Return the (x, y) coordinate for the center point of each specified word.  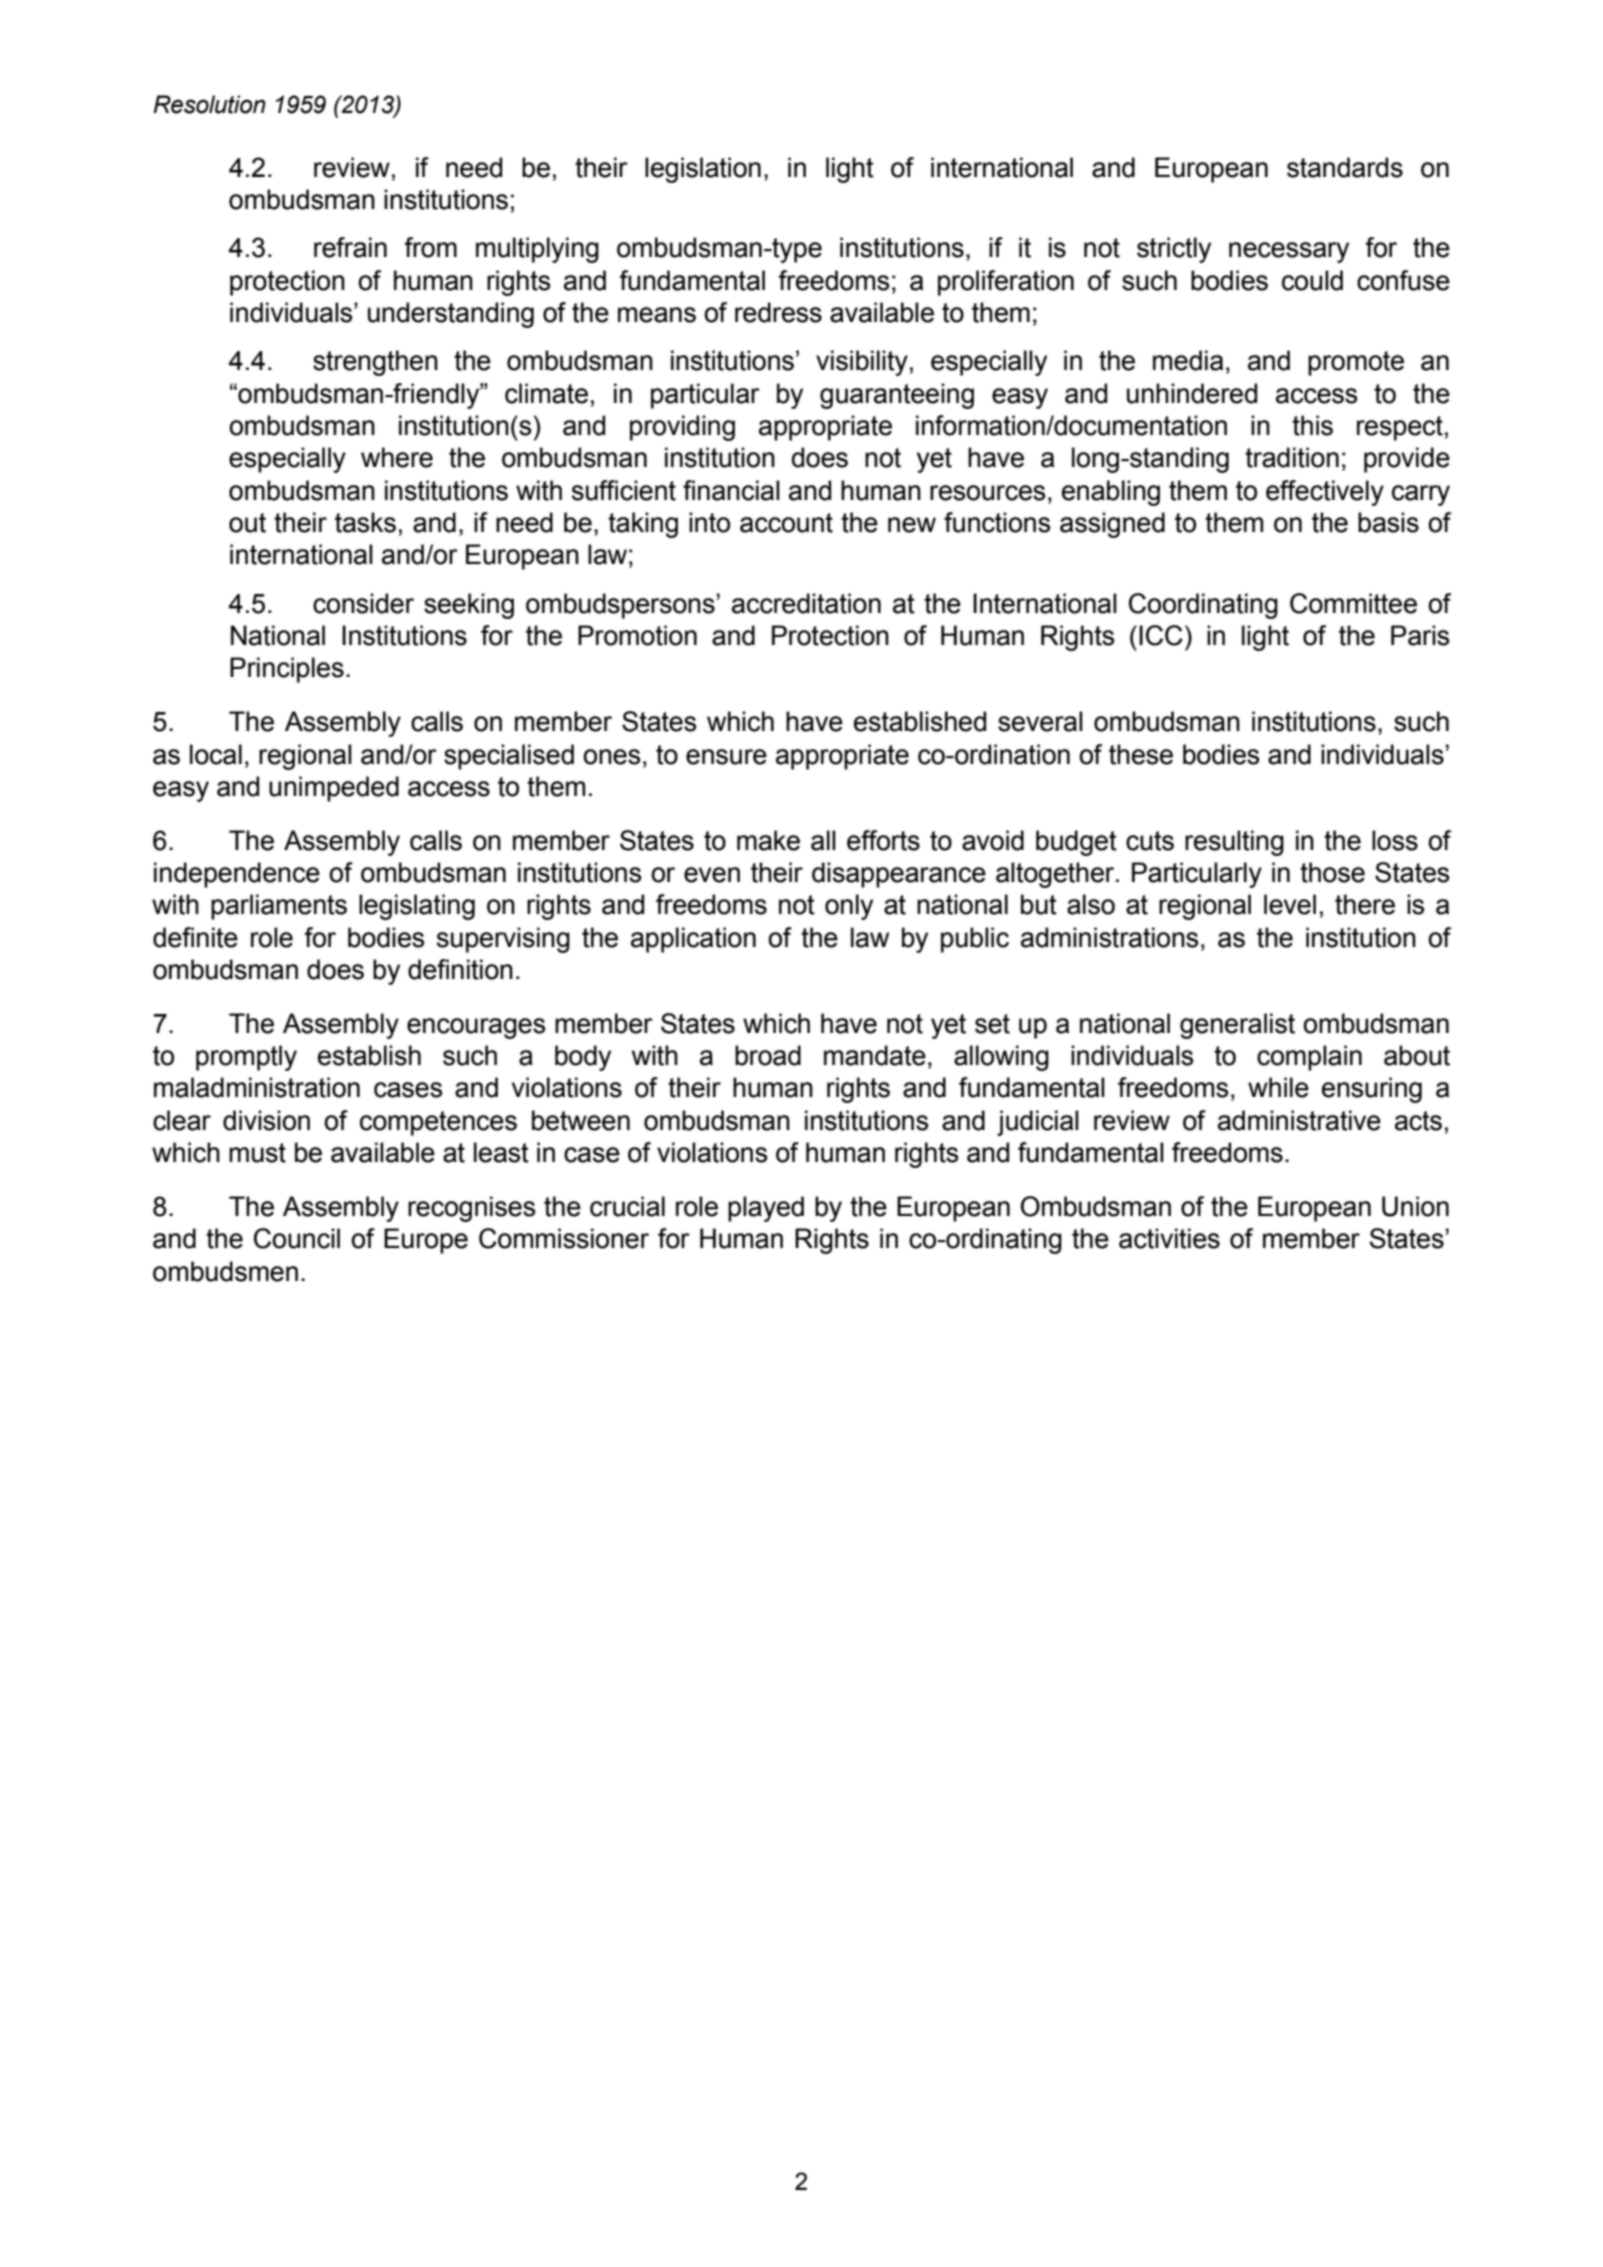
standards (1345, 167)
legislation (703, 170)
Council (297, 1238)
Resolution (209, 104)
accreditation (806, 603)
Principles (287, 670)
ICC (1161, 635)
